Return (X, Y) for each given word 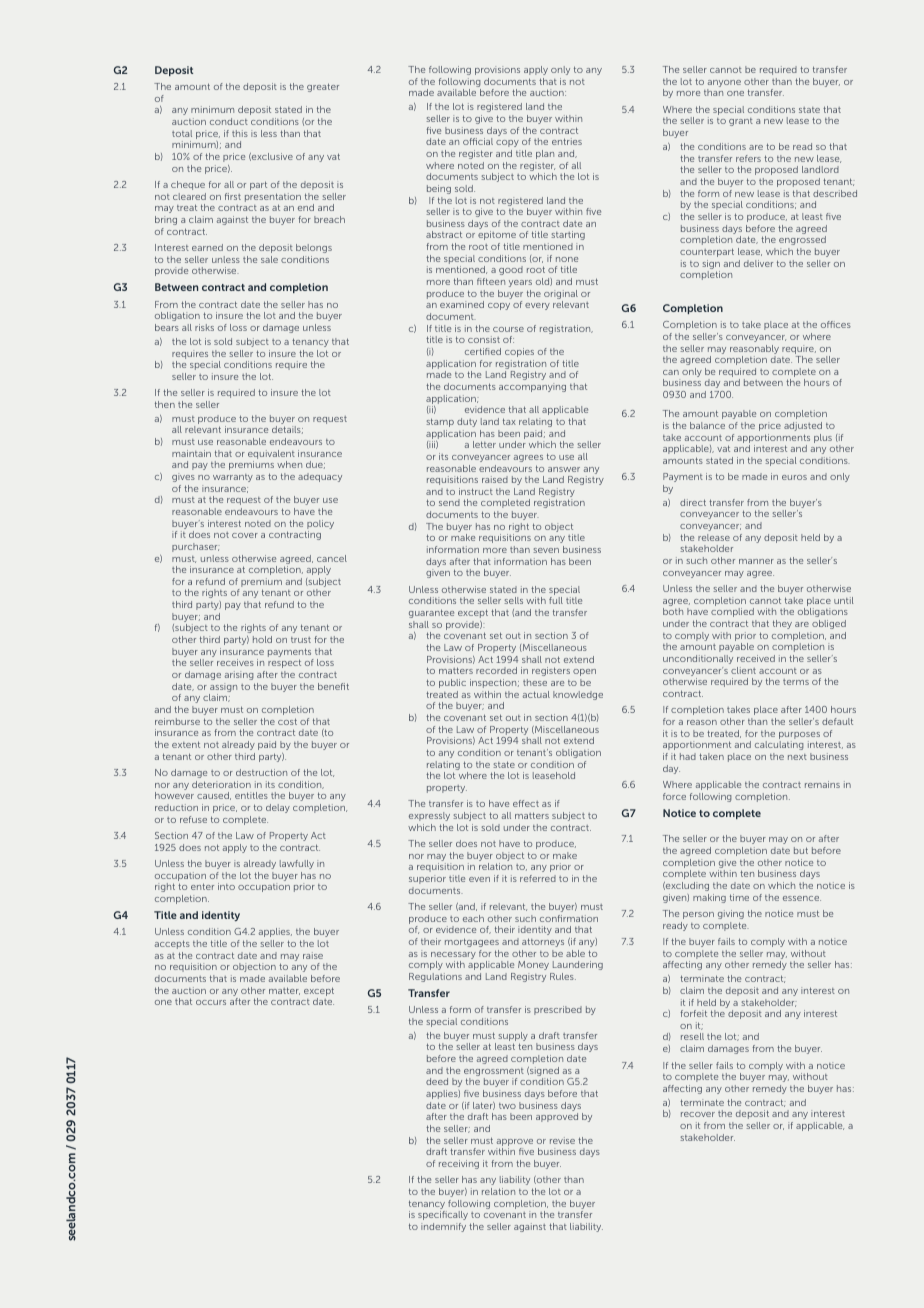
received (756, 658)
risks (204, 327)
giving (731, 914)
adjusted (803, 426)
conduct (229, 121)
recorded (496, 670)
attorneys (543, 942)
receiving (459, 1164)
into (226, 886)
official (478, 141)
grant (741, 122)
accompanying (532, 387)
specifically (443, 1215)
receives (235, 662)
